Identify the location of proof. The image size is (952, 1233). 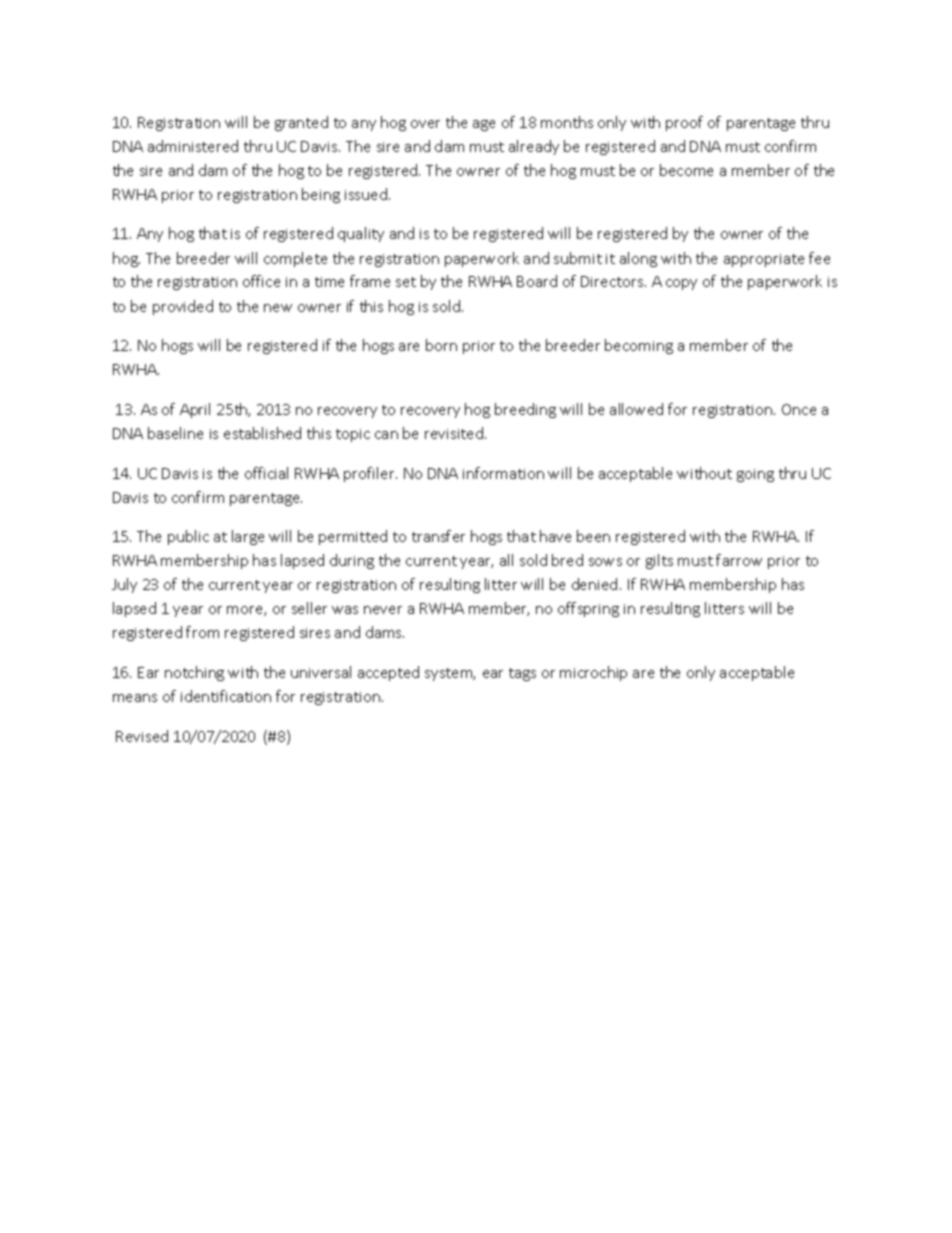
(684, 123).
